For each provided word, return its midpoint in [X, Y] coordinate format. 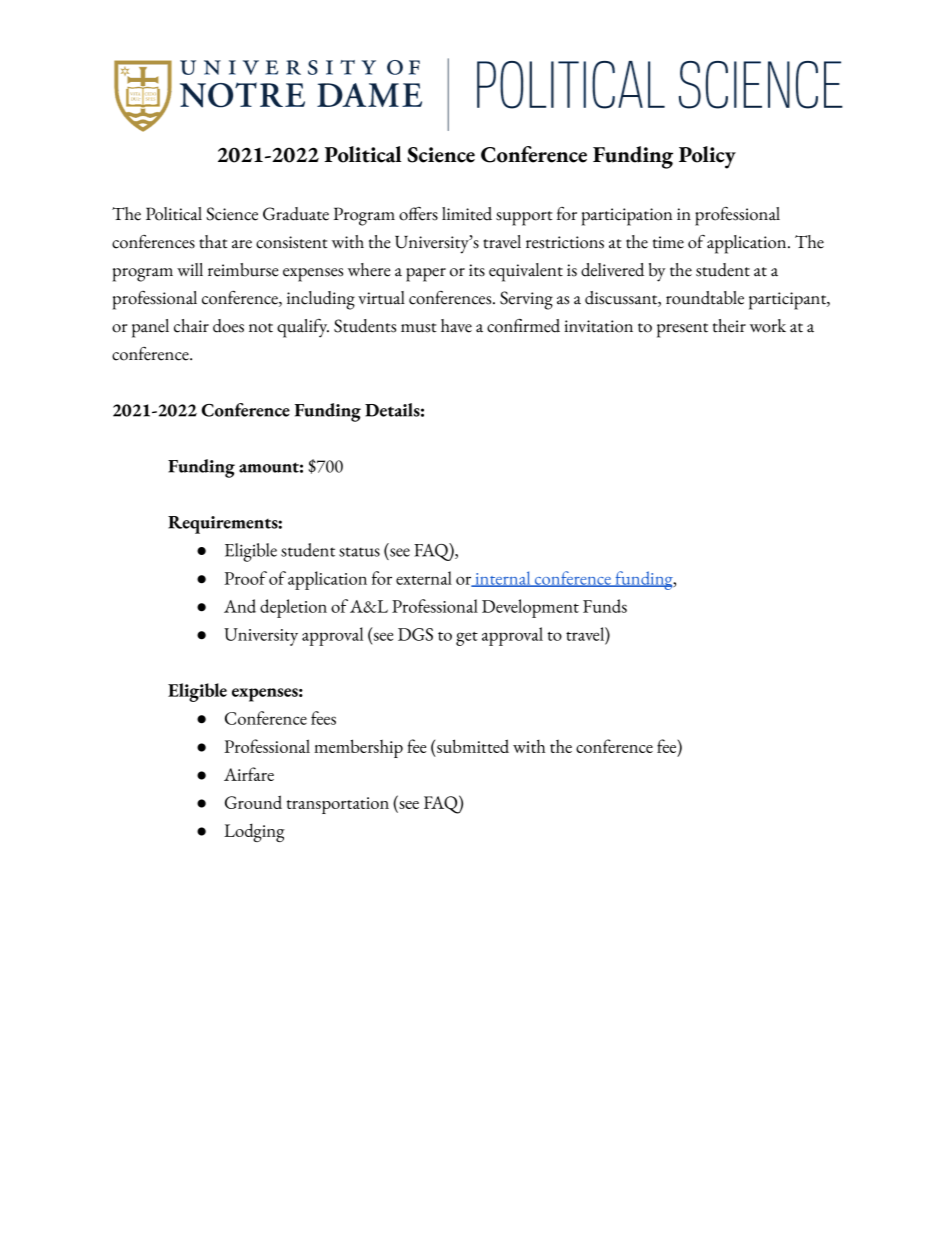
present [682, 330]
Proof [245, 578]
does [228, 326]
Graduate [296, 214]
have [456, 326]
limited [467, 214]
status [359, 552]
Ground [253, 802]
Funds [605, 606]
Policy [707, 157]
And [240, 606]
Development [530, 608]
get [467, 639]
